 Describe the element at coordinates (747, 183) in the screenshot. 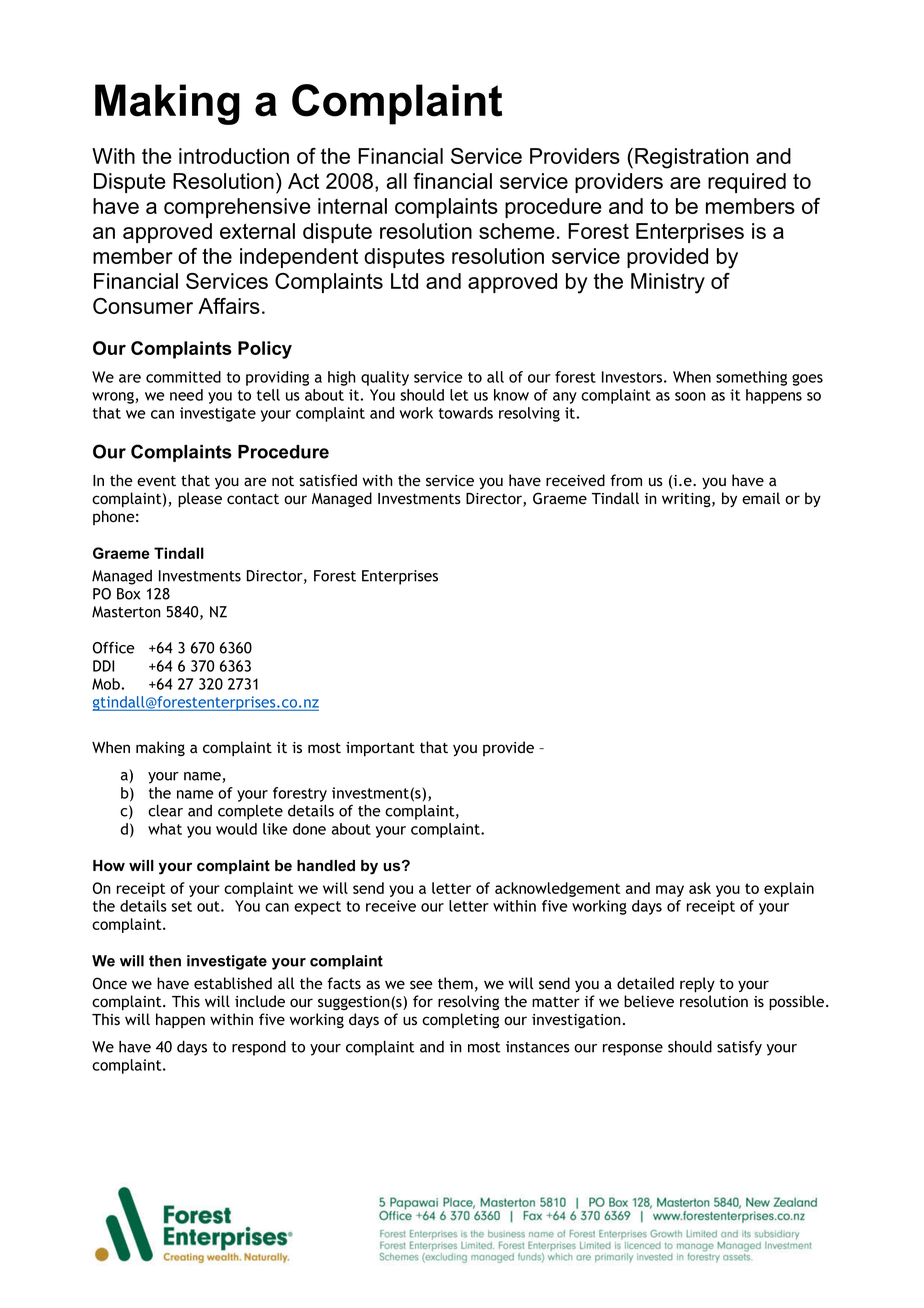

I see `required` at that location.
